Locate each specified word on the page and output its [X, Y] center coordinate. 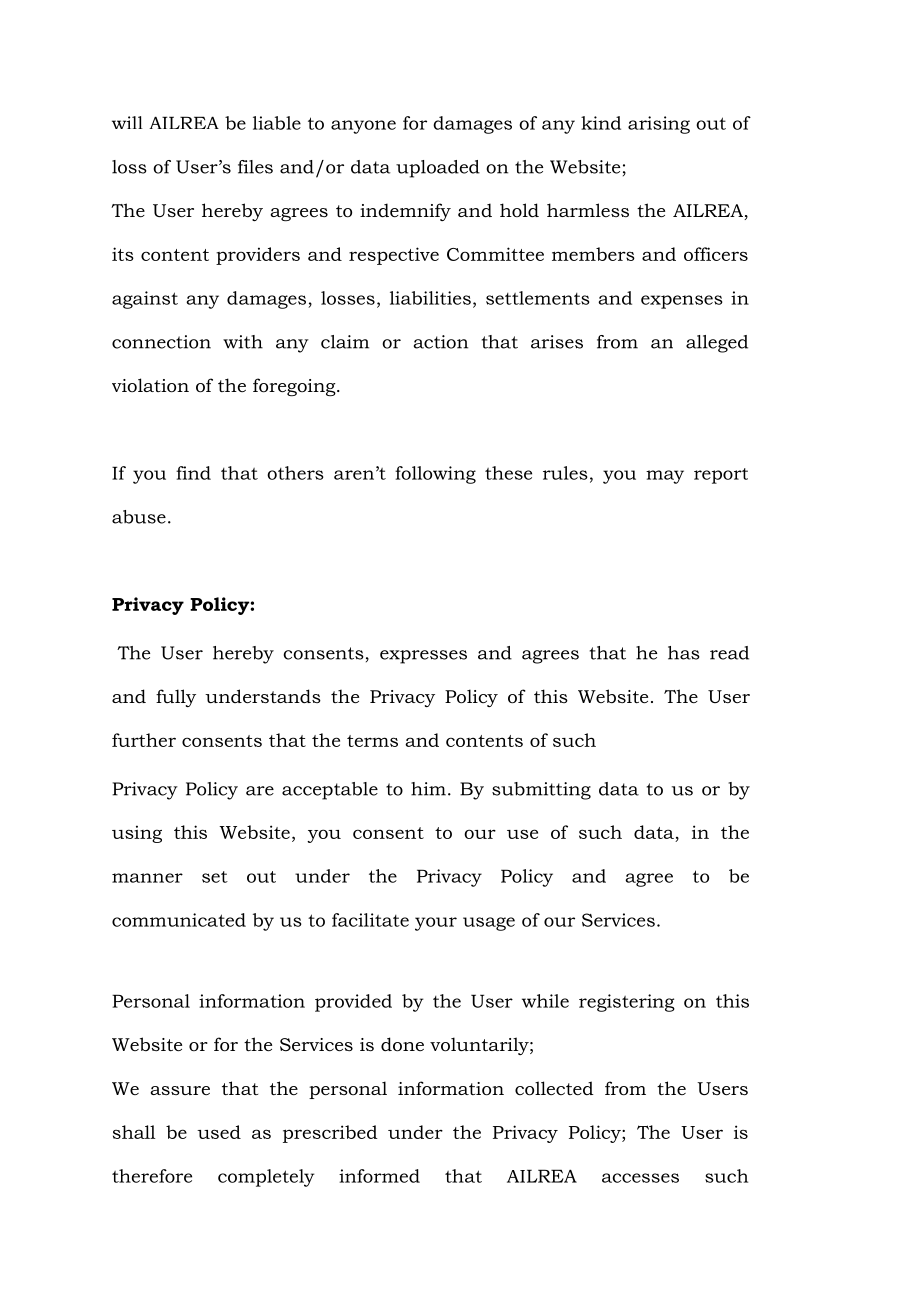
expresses [423, 657]
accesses [640, 1178]
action [441, 342]
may [665, 477]
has [684, 653]
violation [150, 385]
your [436, 924]
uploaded [438, 169]
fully [176, 698]
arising [659, 125]
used [219, 1132]
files [255, 167]
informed [379, 1176]
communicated [179, 920]
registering [627, 1003]
